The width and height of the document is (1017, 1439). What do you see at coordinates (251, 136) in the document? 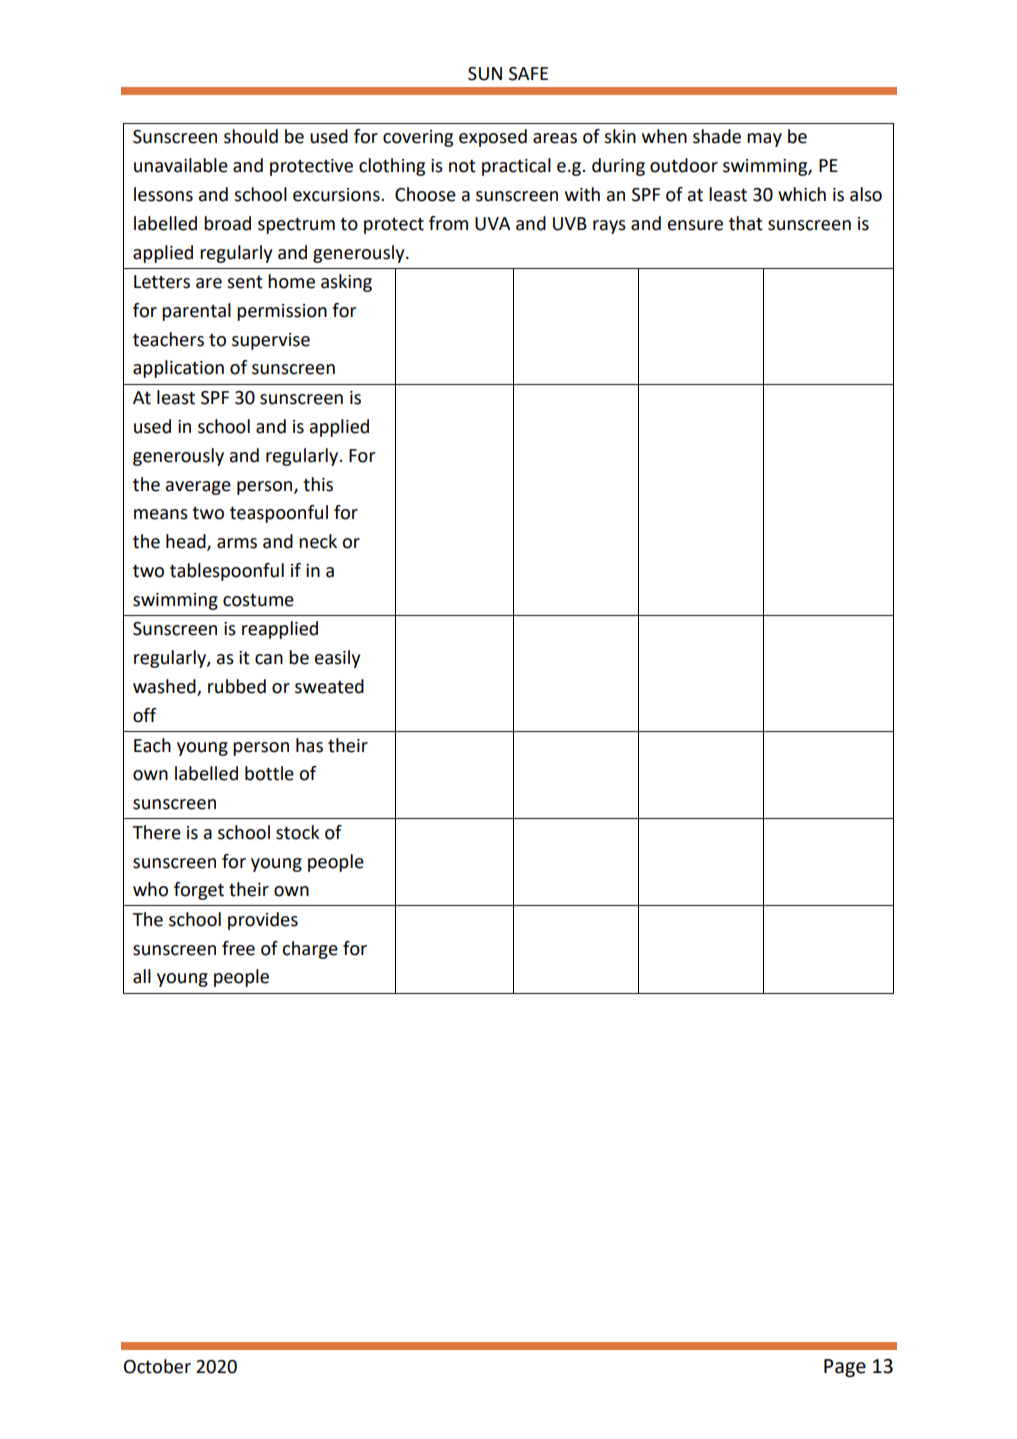
I see `should` at bounding box center [251, 136].
